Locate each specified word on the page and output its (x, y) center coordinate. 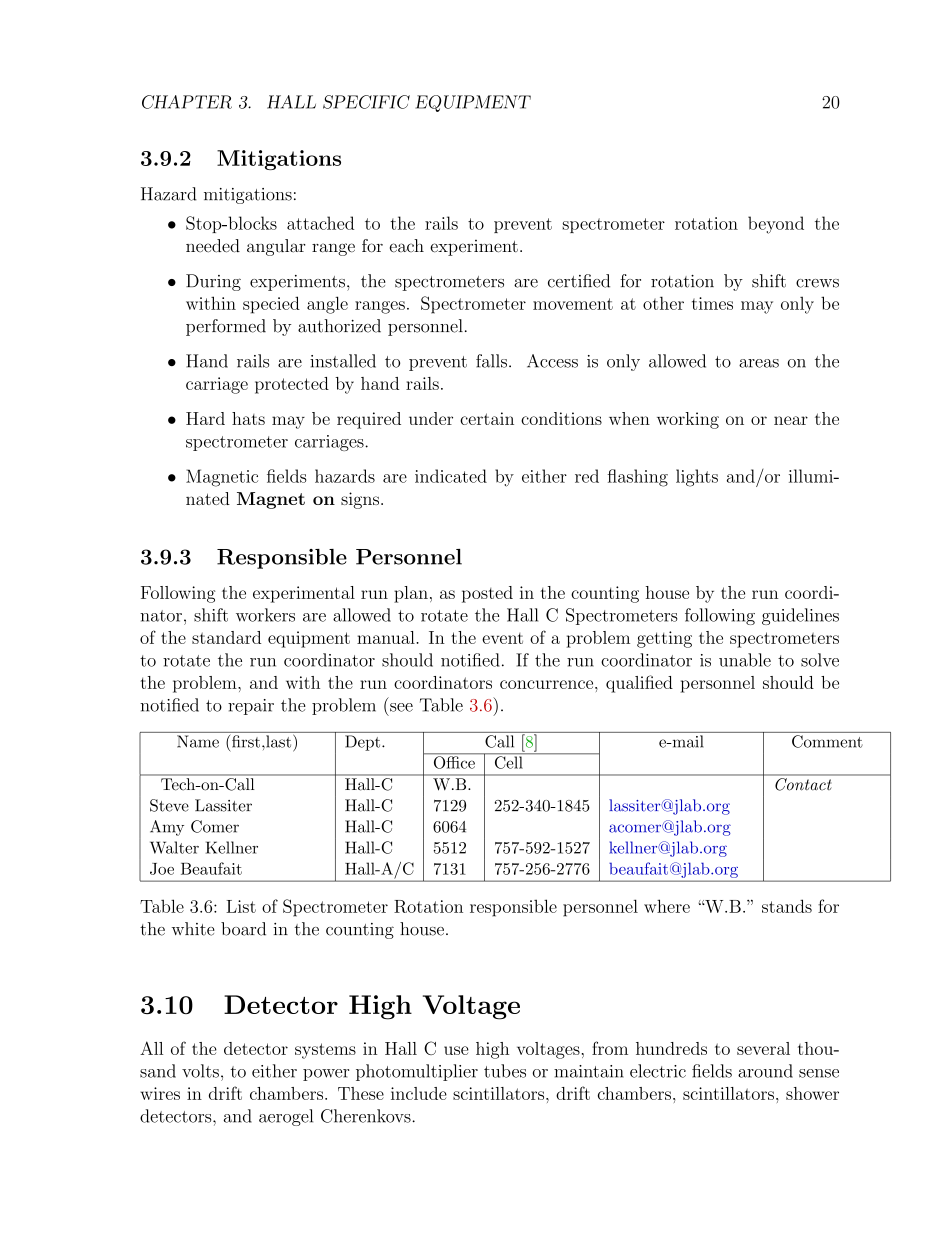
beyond (776, 225)
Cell (508, 761)
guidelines (800, 616)
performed (226, 327)
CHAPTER (187, 102)
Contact (803, 784)
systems (325, 1051)
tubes (505, 1071)
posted (487, 594)
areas (759, 363)
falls (491, 361)
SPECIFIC (366, 102)
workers (265, 615)
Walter (174, 847)
